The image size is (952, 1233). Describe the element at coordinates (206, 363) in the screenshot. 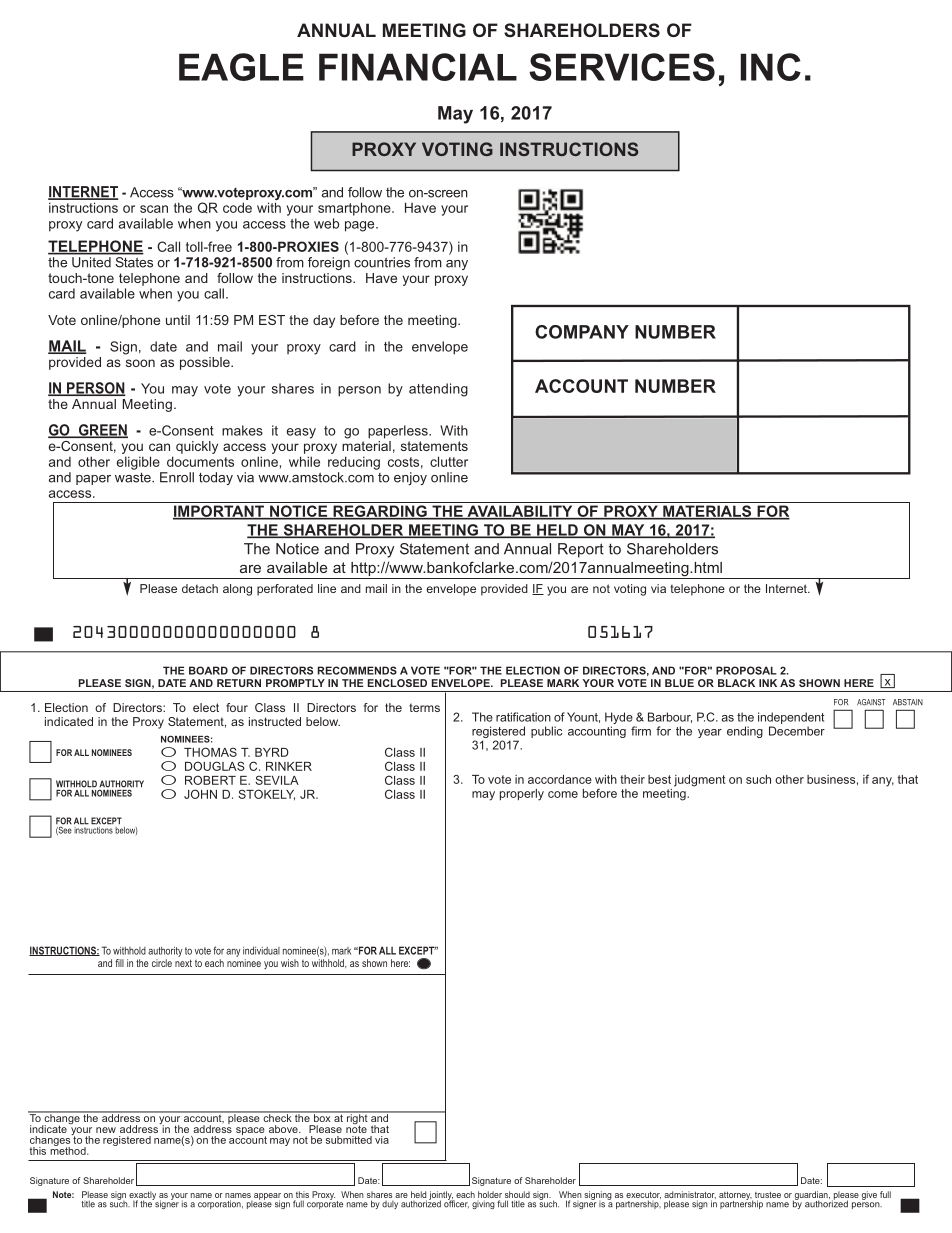

I see `possible` at that location.
